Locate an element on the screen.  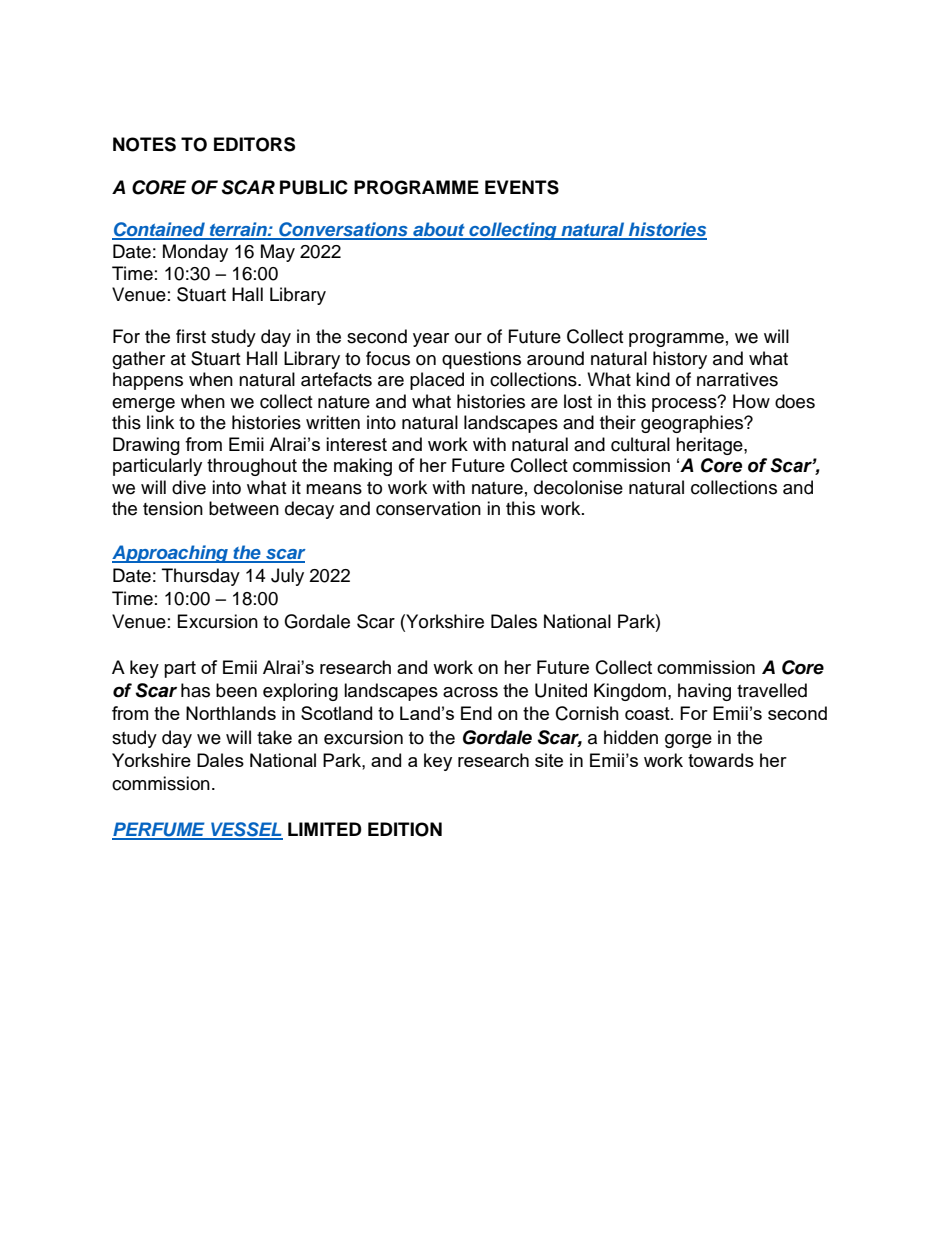
conservation is located at coordinates (428, 508).
